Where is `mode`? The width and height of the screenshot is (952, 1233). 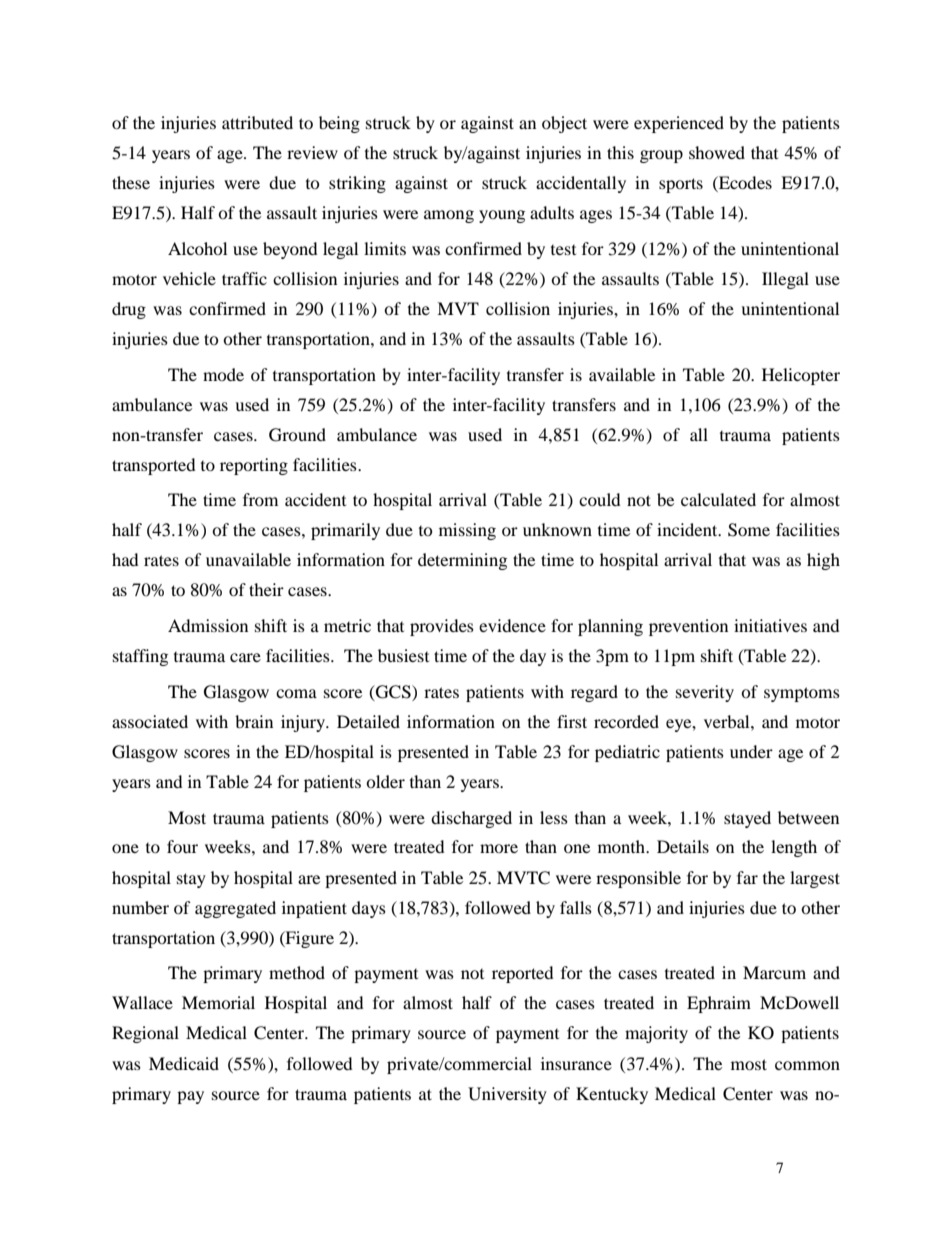 mode is located at coordinates (223, 374).
